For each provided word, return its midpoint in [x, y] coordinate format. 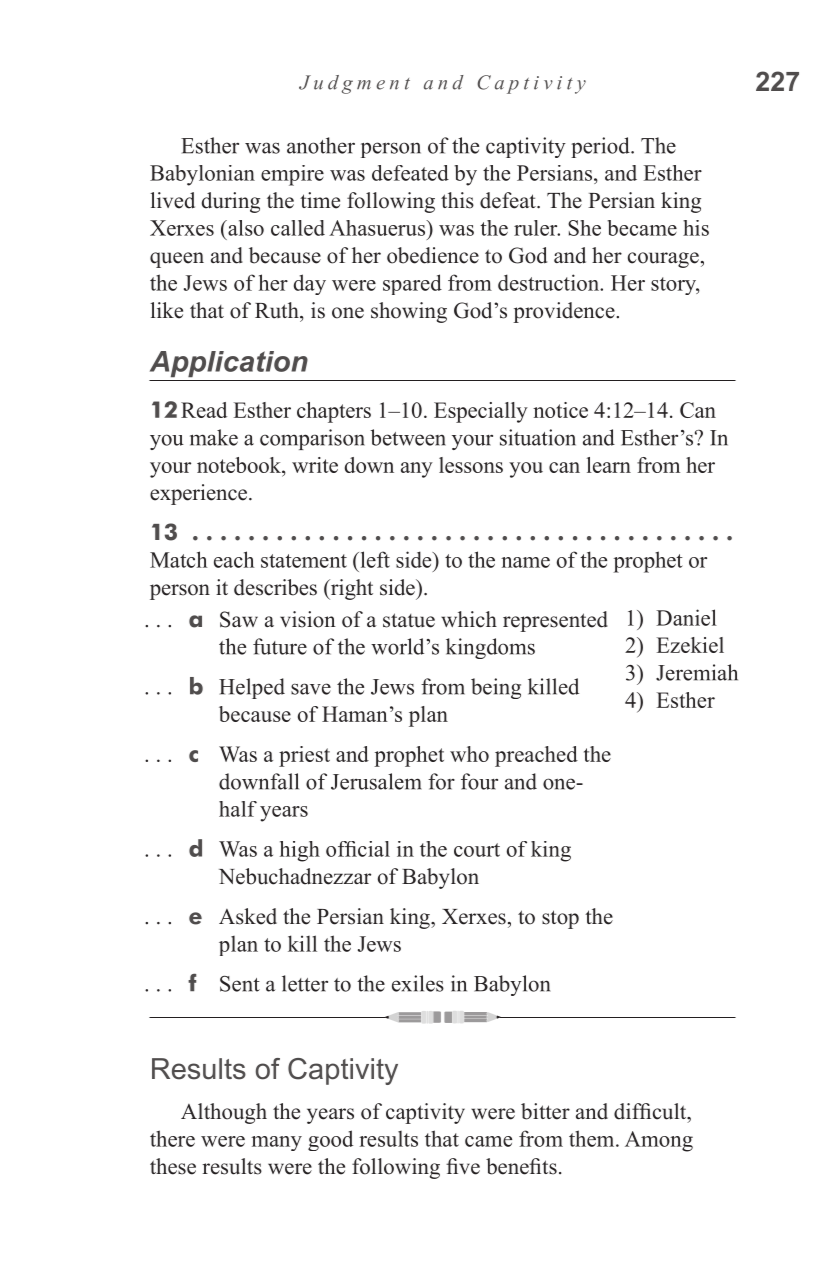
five [463, 1166]
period [601, 147]
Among [659, 1141]
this [457, 200]
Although [224, 1113]
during [231, 202]
